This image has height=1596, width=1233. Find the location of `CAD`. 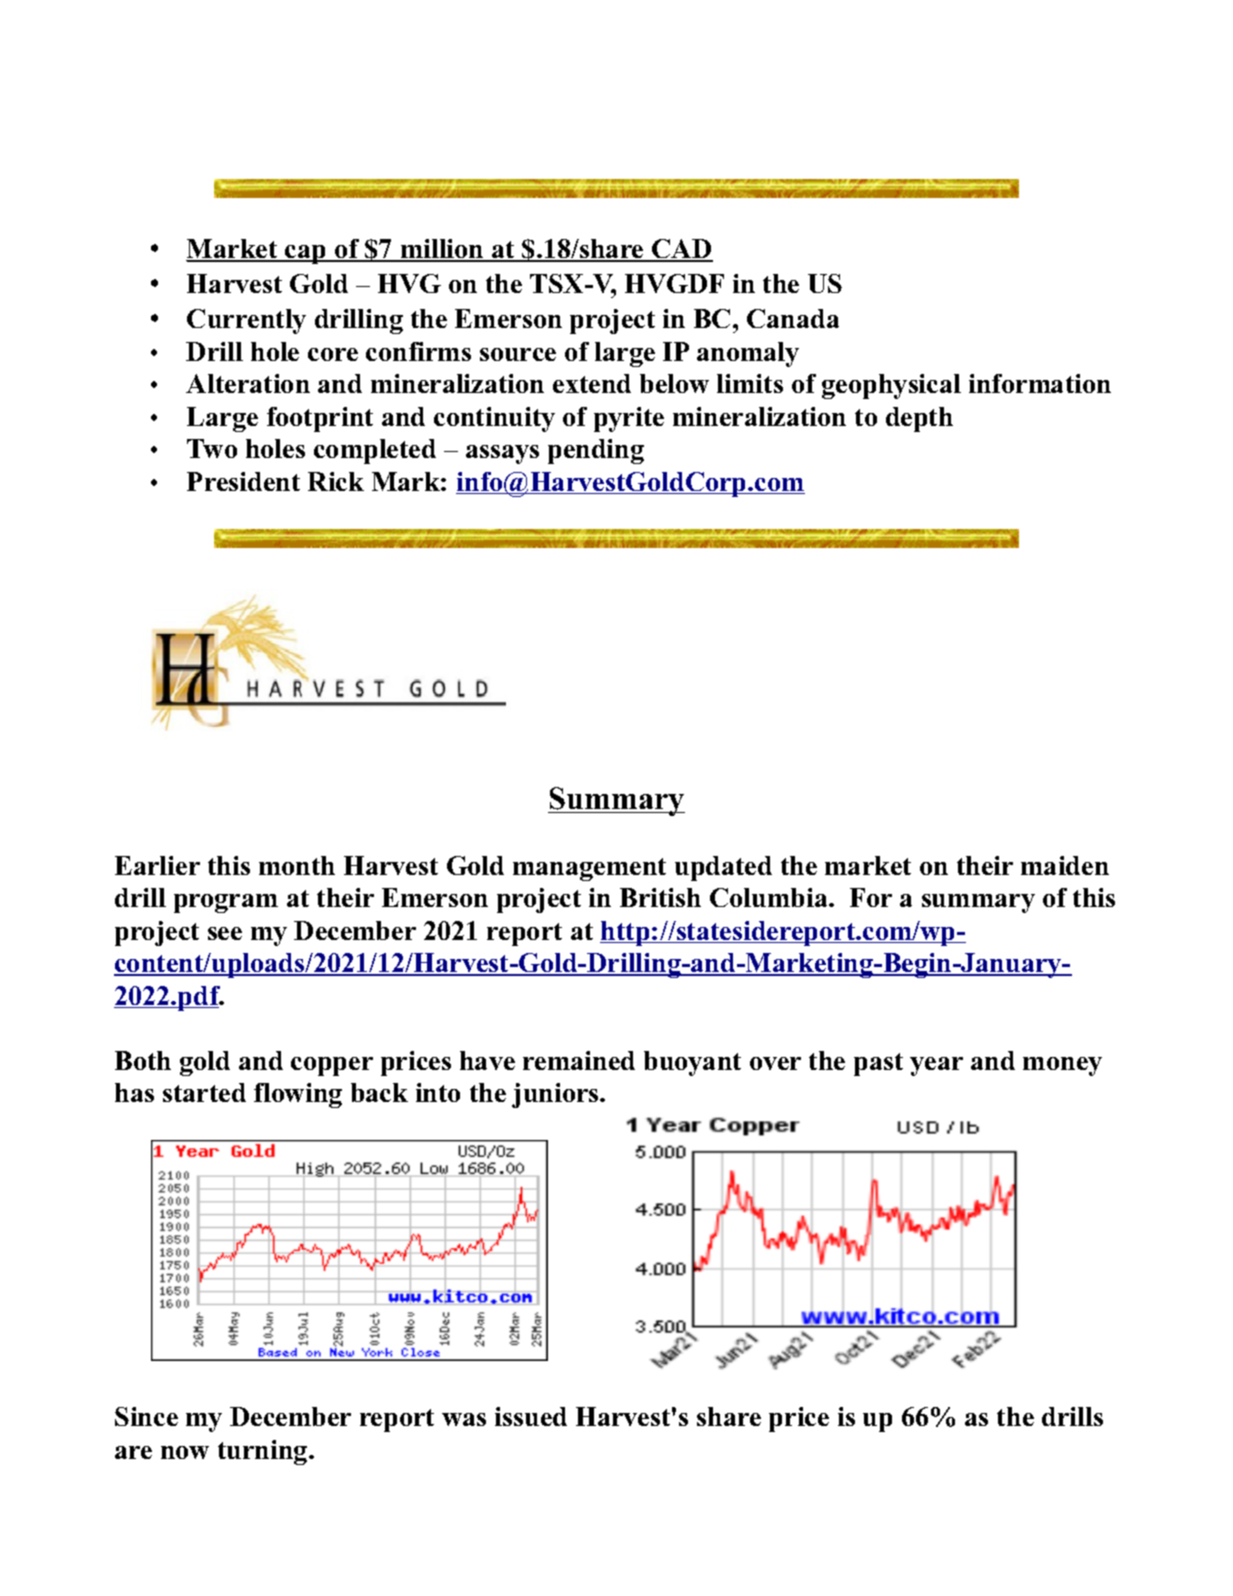

CAD is located at coordinates (681, 250).
